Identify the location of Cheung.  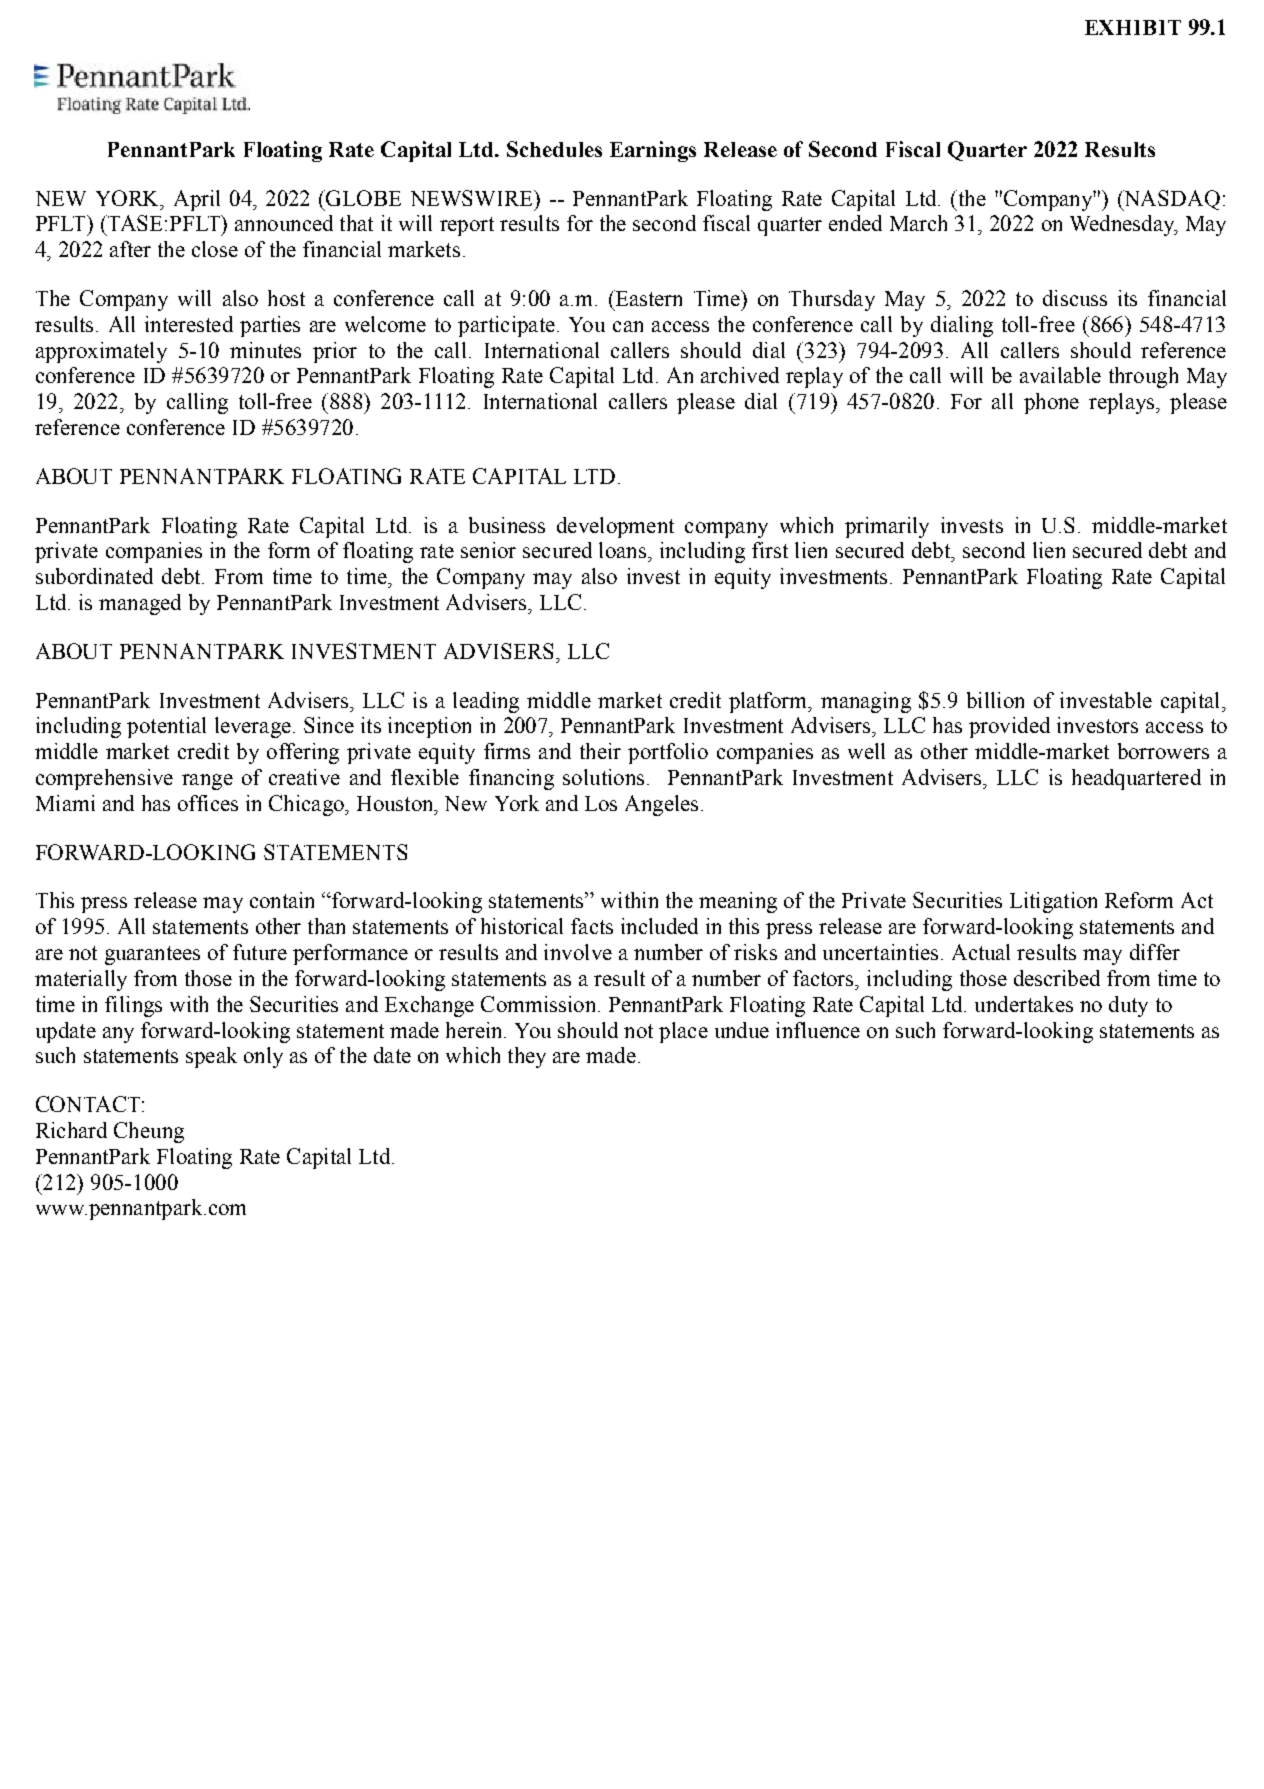
(149, 1132).
